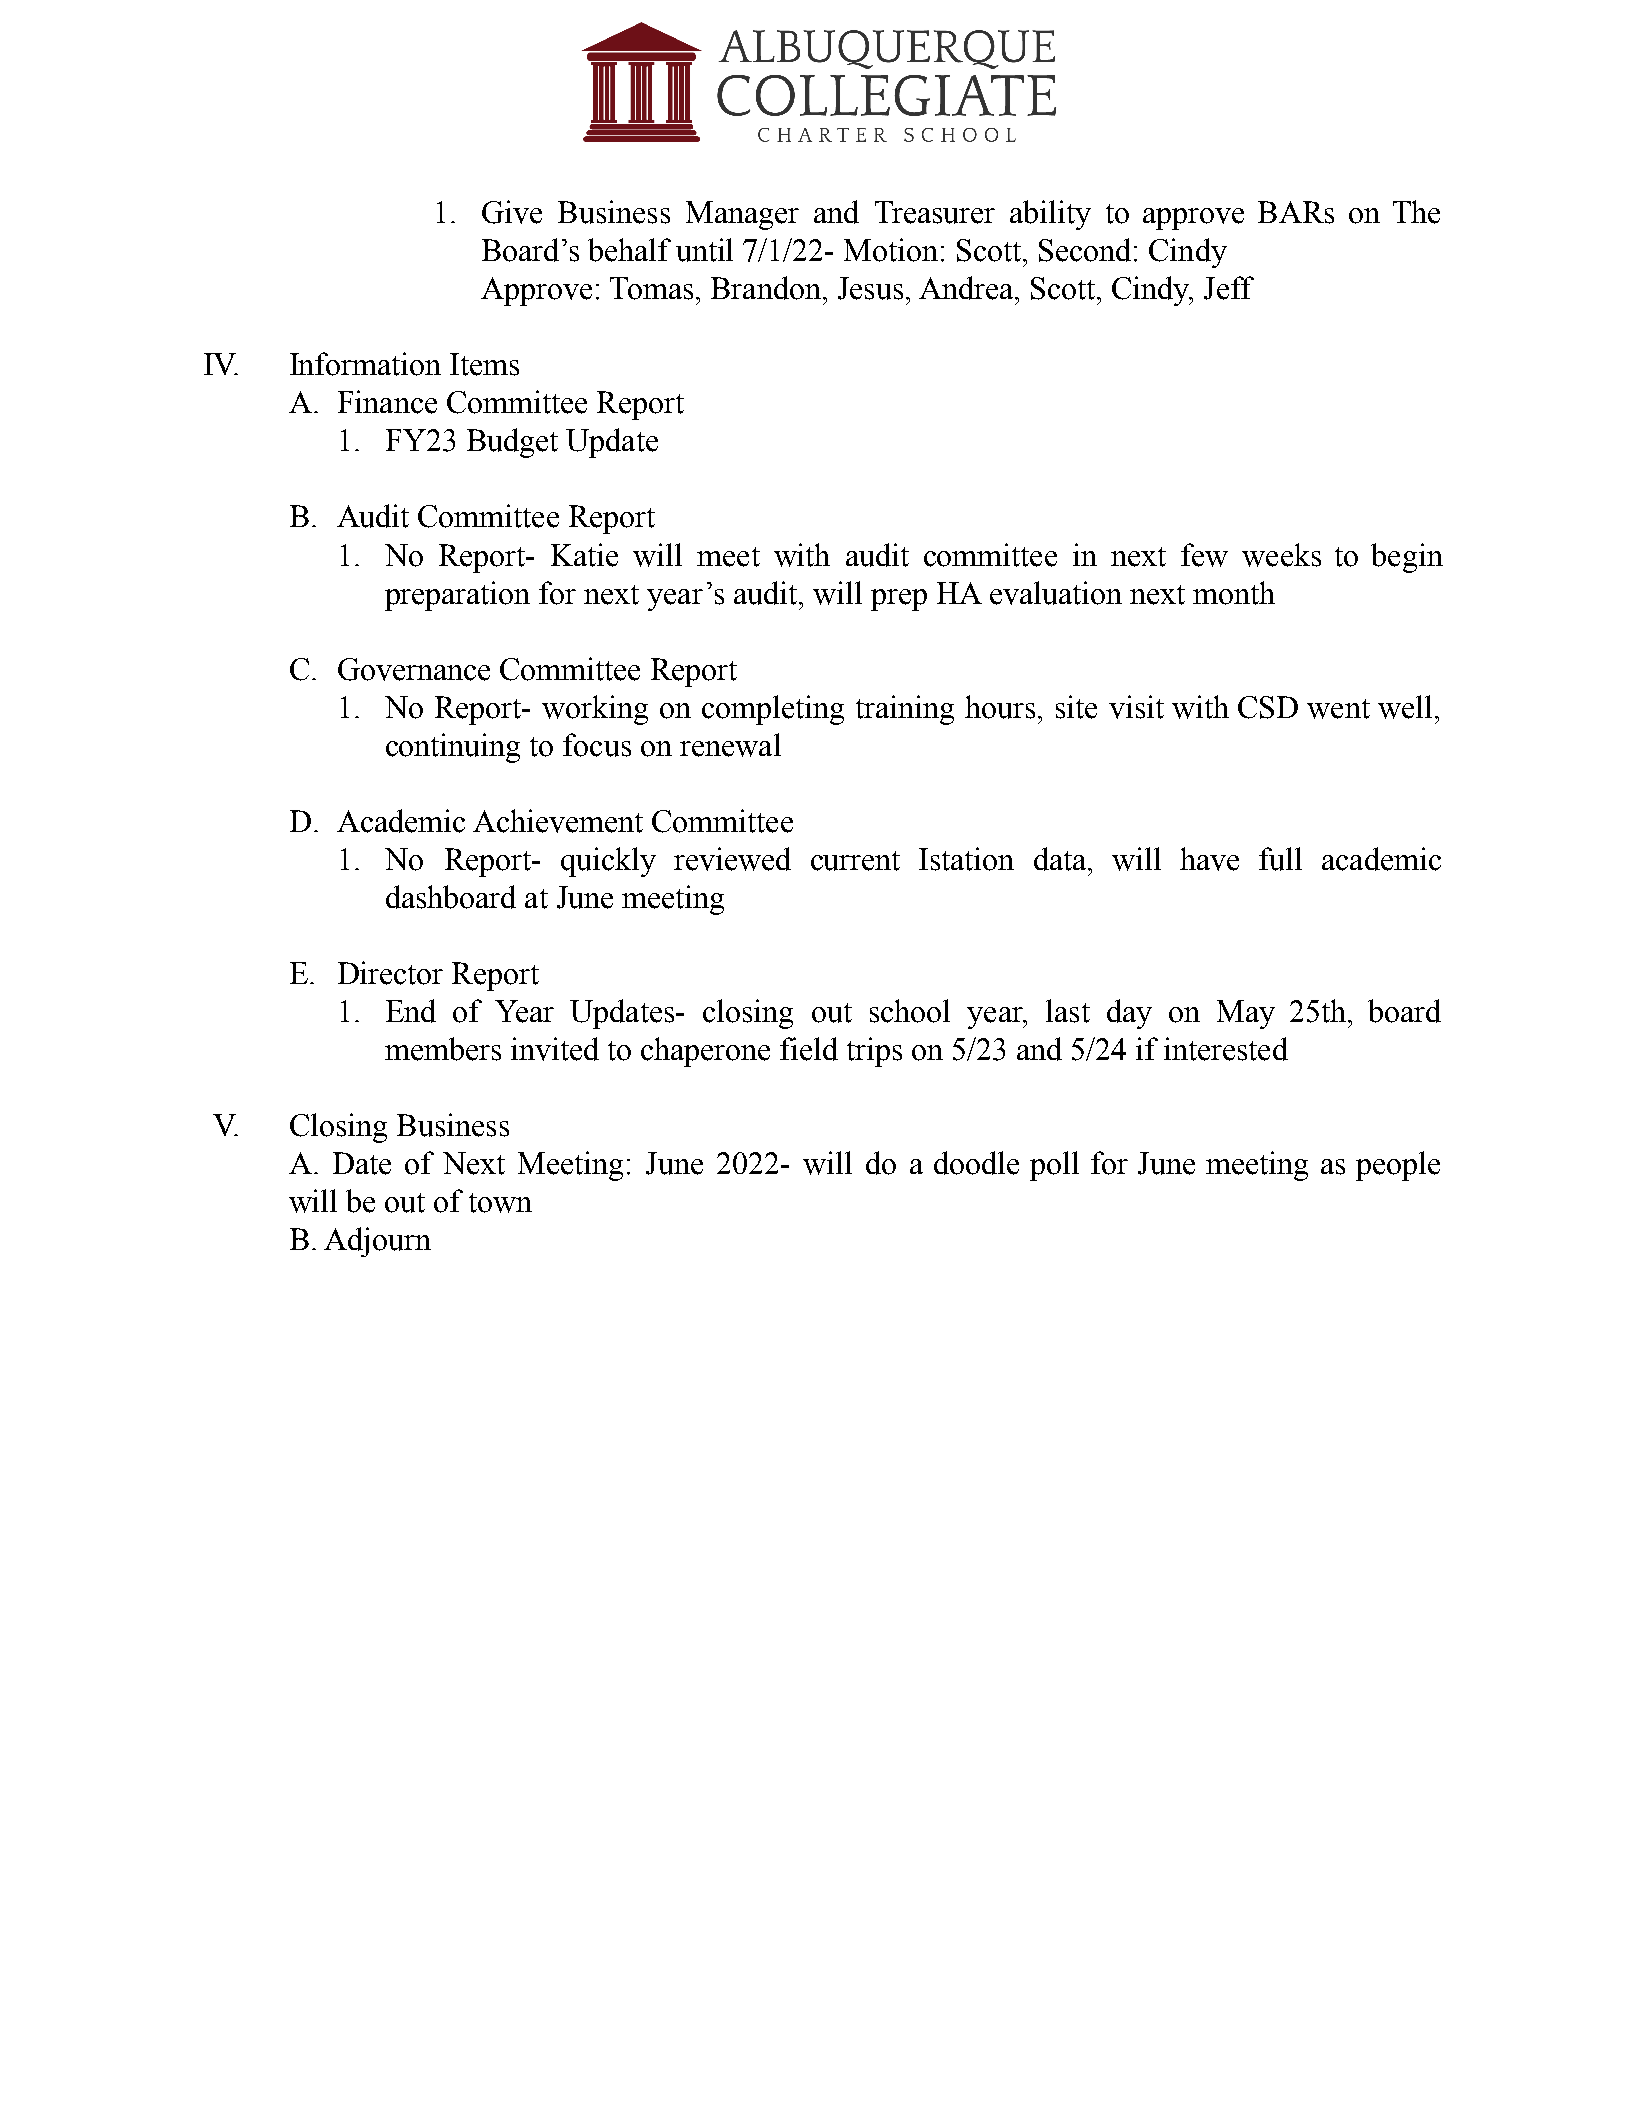  What do you see at coordinates (453, 748) in the screenshot?
I see `continuing` at bounding box center [453, 748].
